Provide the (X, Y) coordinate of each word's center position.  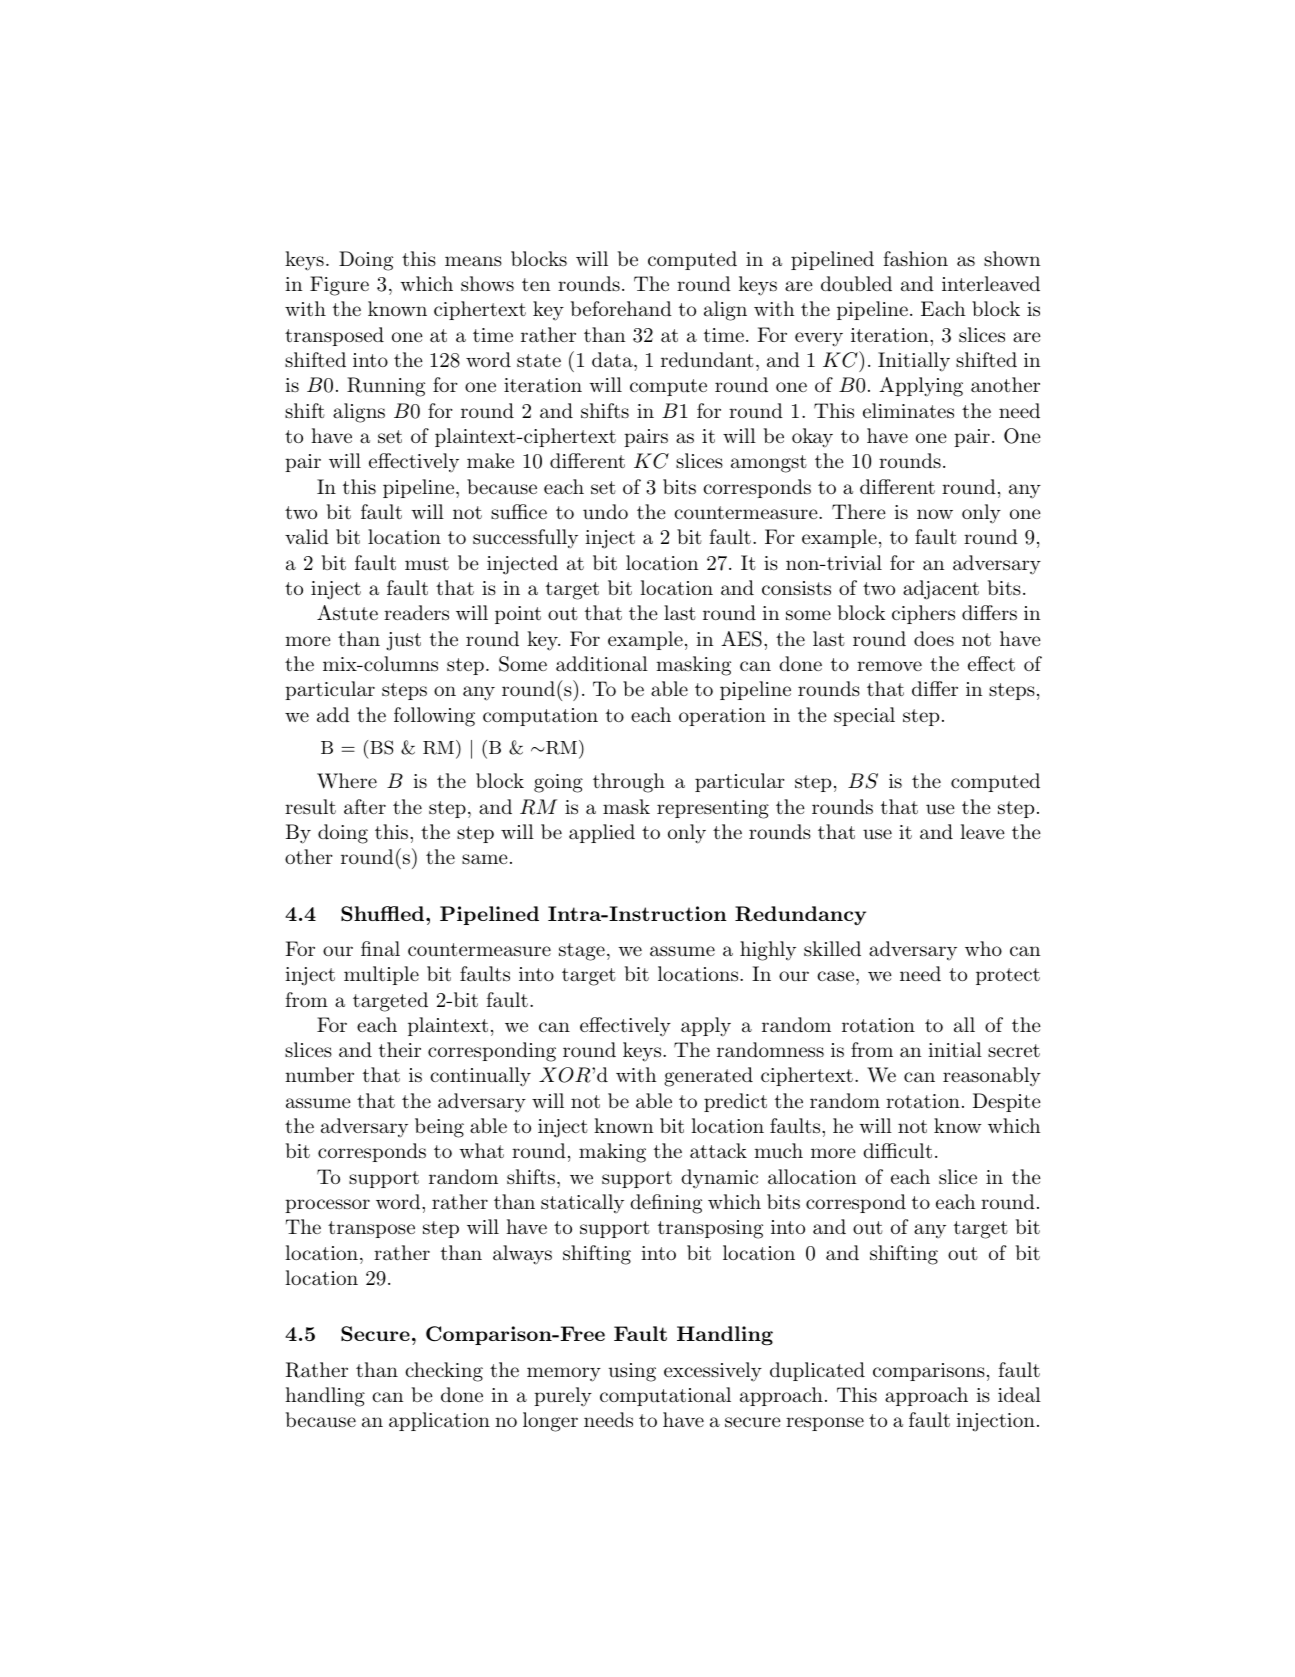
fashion (916, 259)
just (403, 641)
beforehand (621, 308)
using (632, 1372)
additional (602, 664)
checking (444, 1372)
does (934, 638)
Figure (339, 286)
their (400, 1049)
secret (1014, 1050)
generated (708, 1077)
